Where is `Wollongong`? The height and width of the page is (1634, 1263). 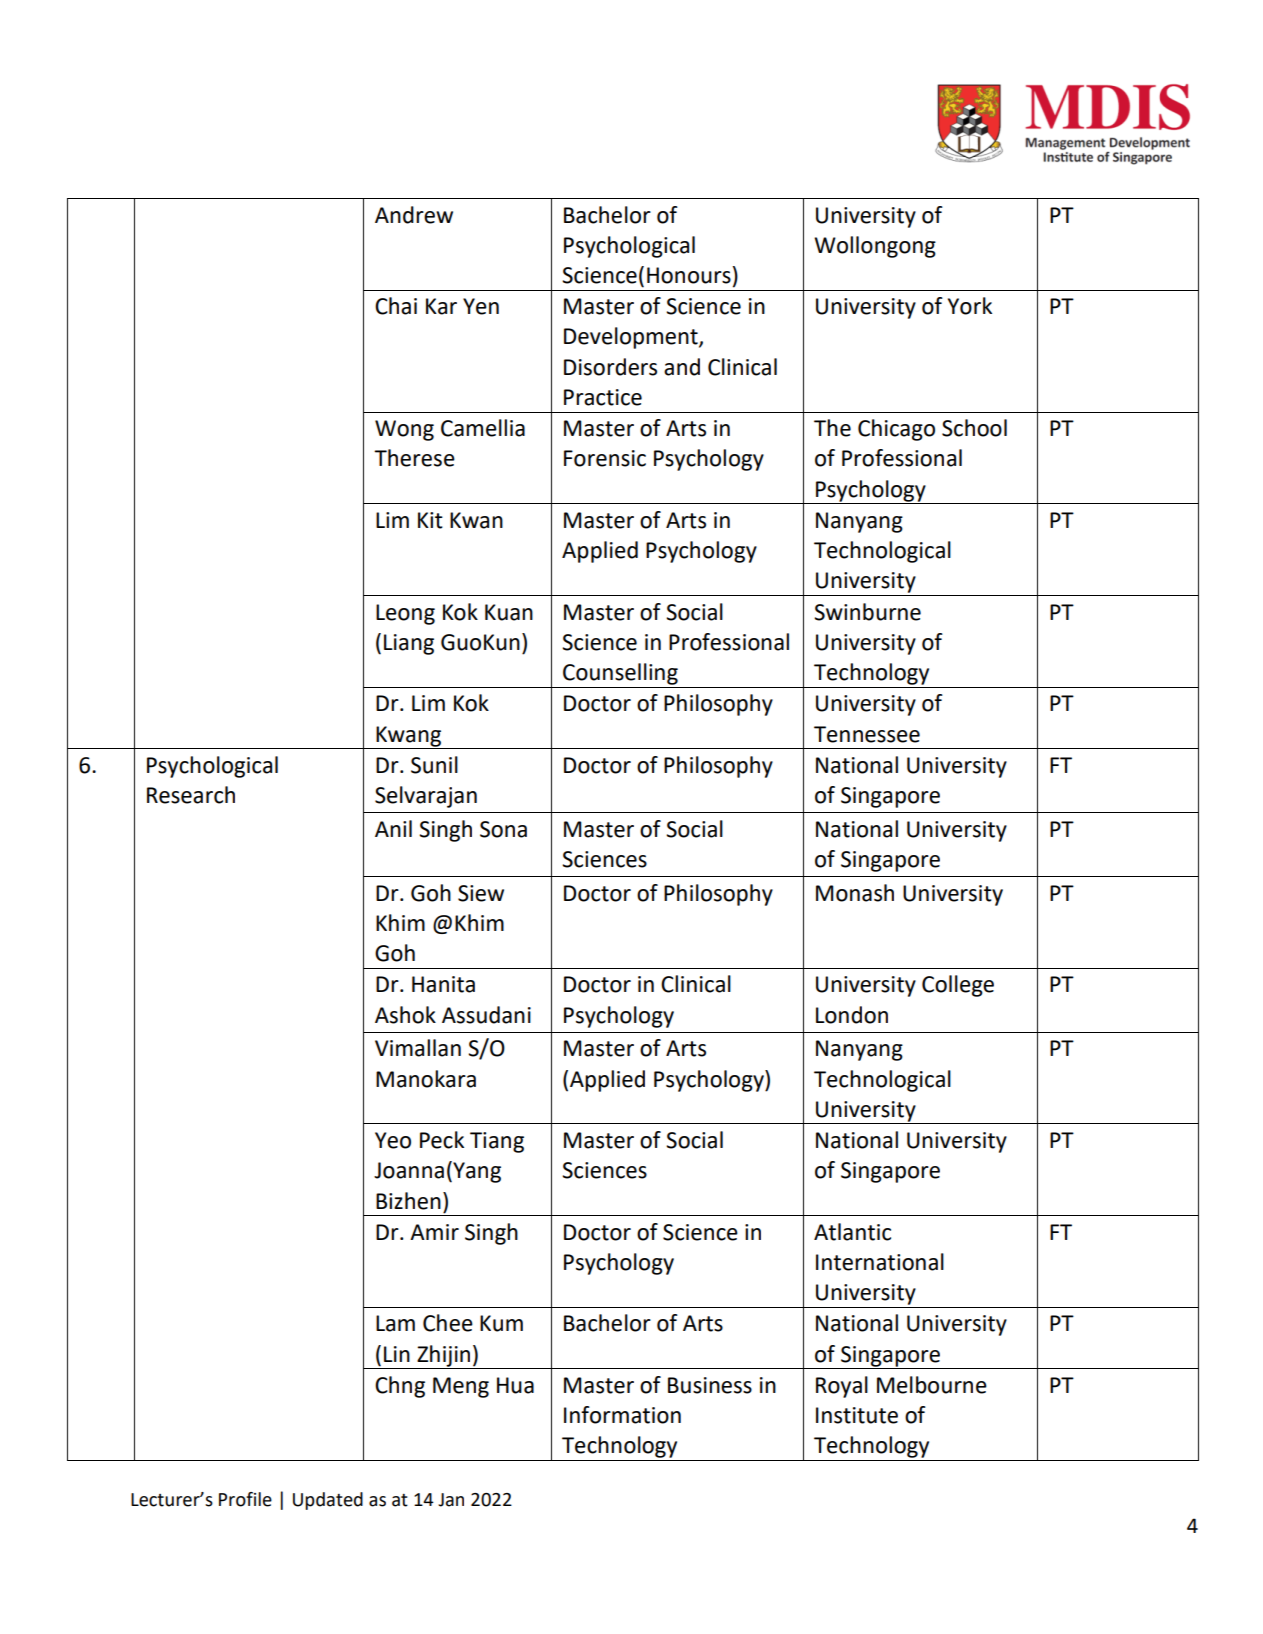
Wollongong is located at coordinates (875, 247).
